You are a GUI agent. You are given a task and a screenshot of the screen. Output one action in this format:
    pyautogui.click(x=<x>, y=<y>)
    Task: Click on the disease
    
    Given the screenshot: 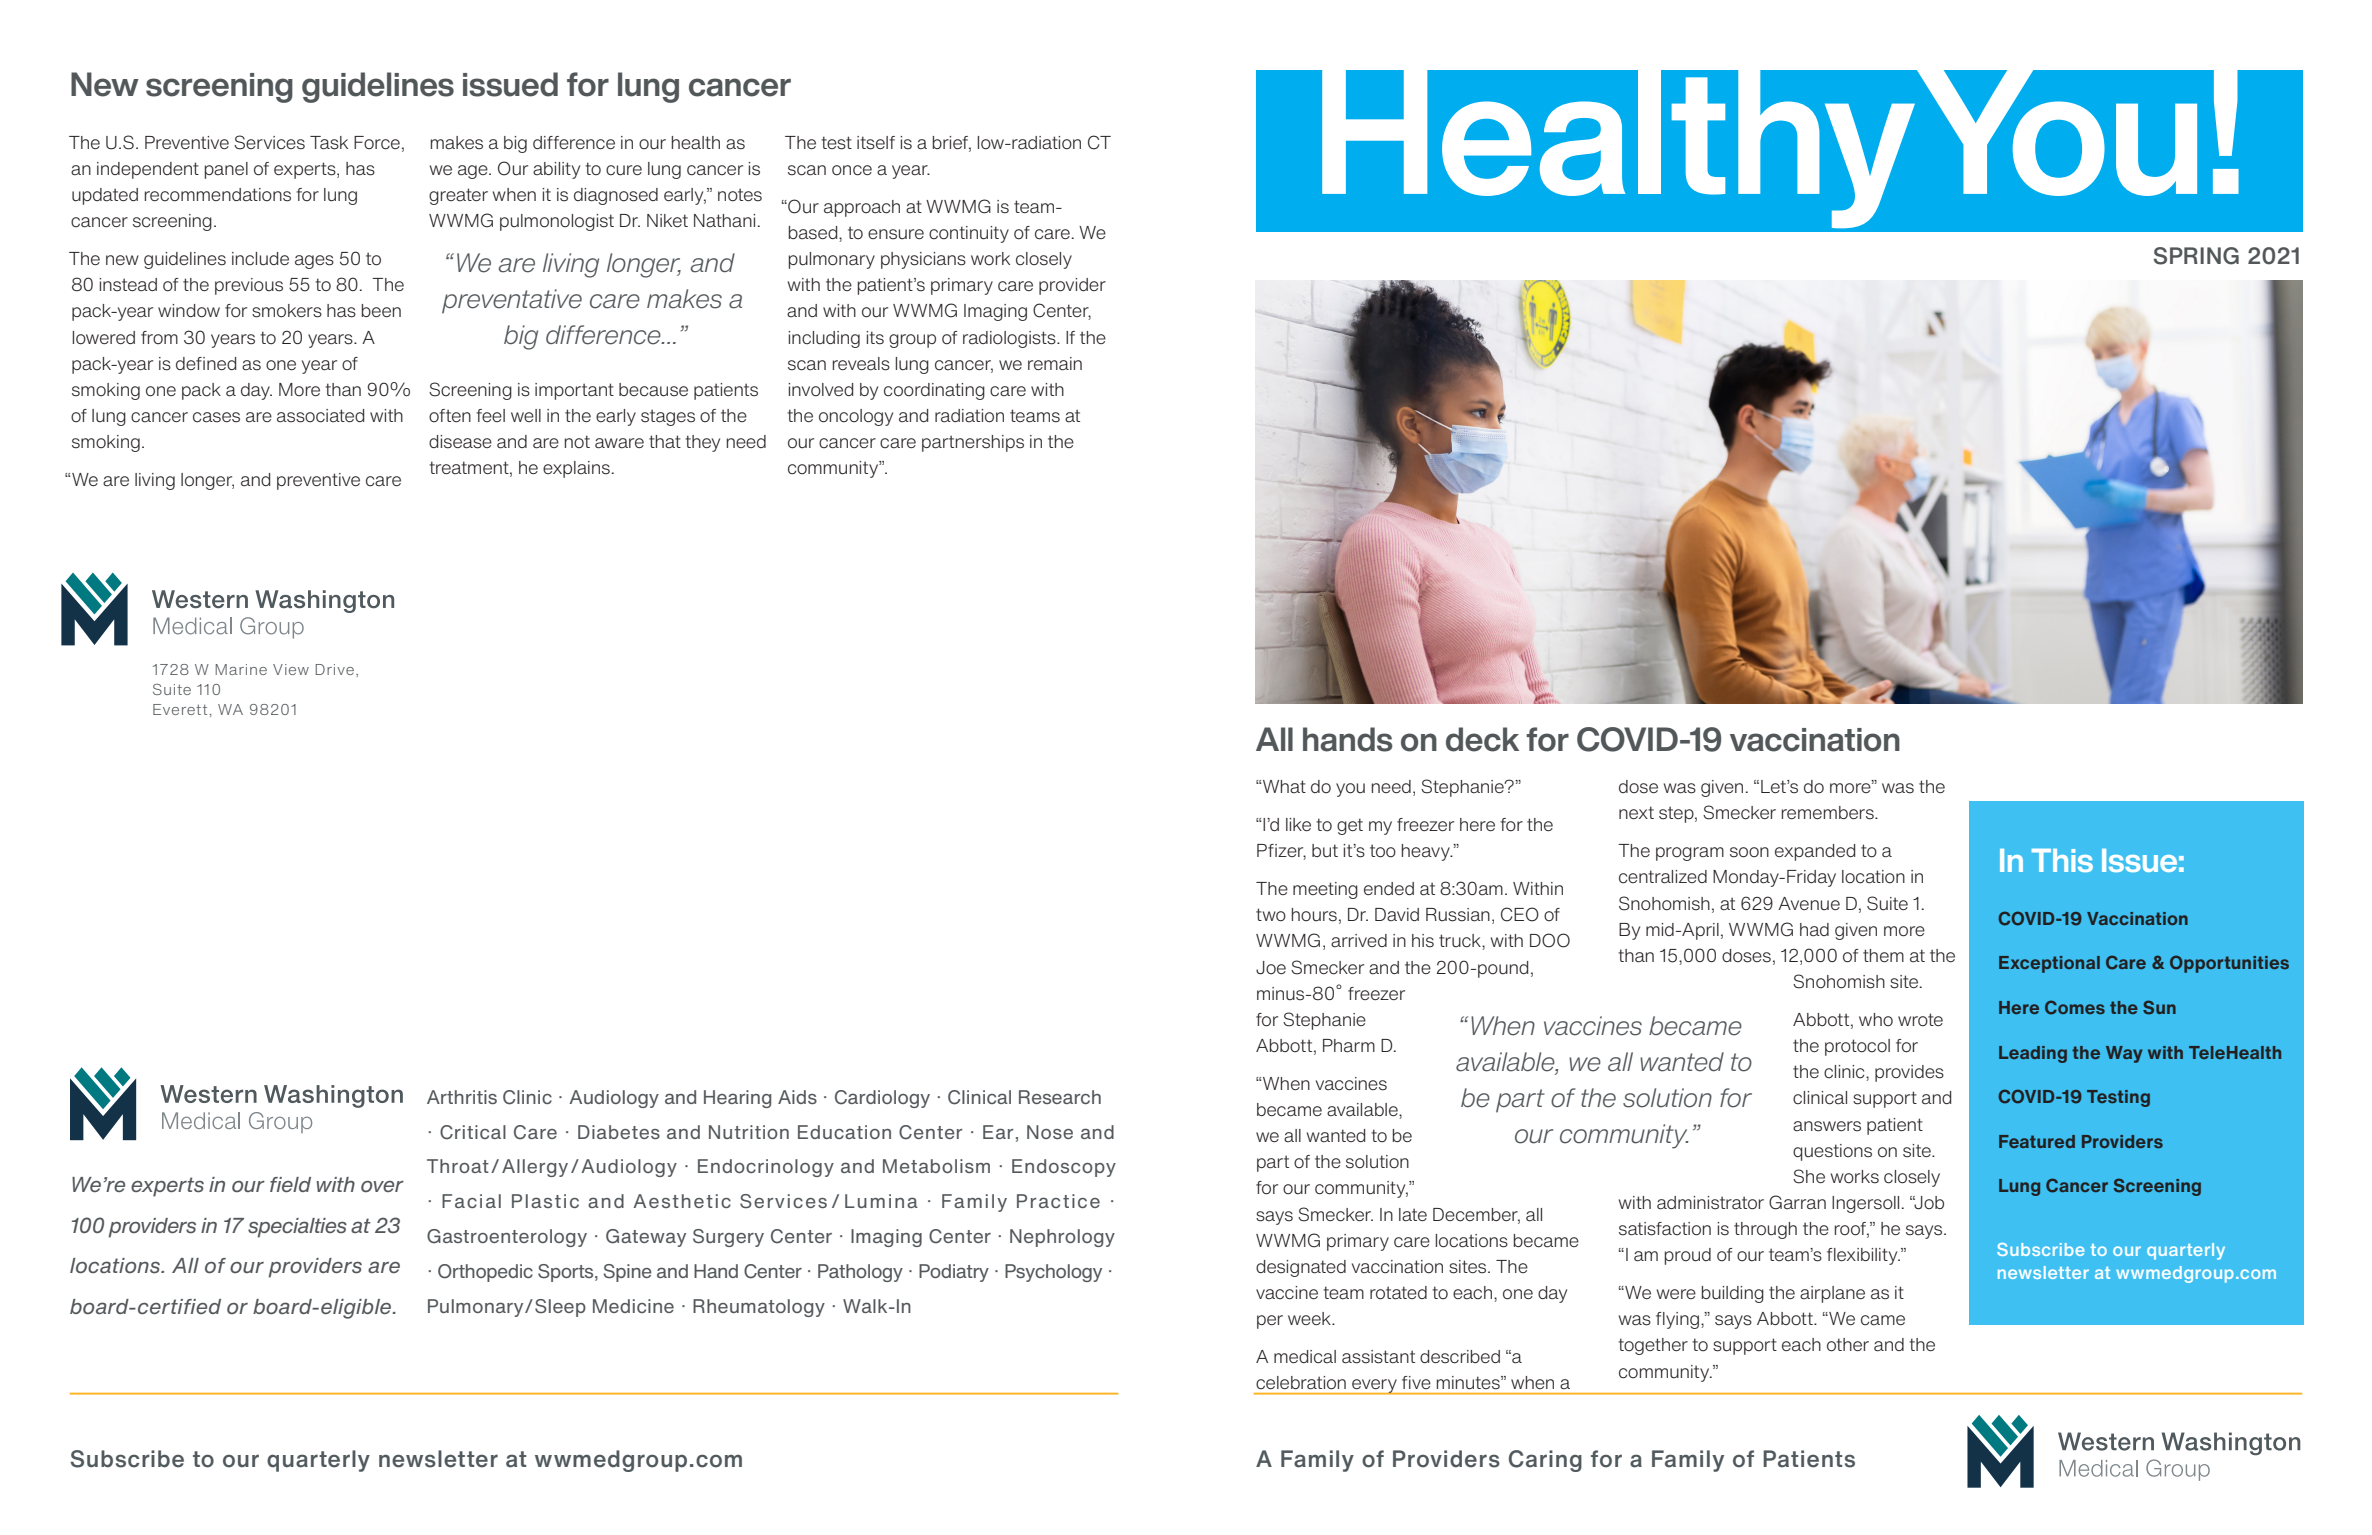 What is the action you would take?
    pyautogui.click(x=460, y=442)
